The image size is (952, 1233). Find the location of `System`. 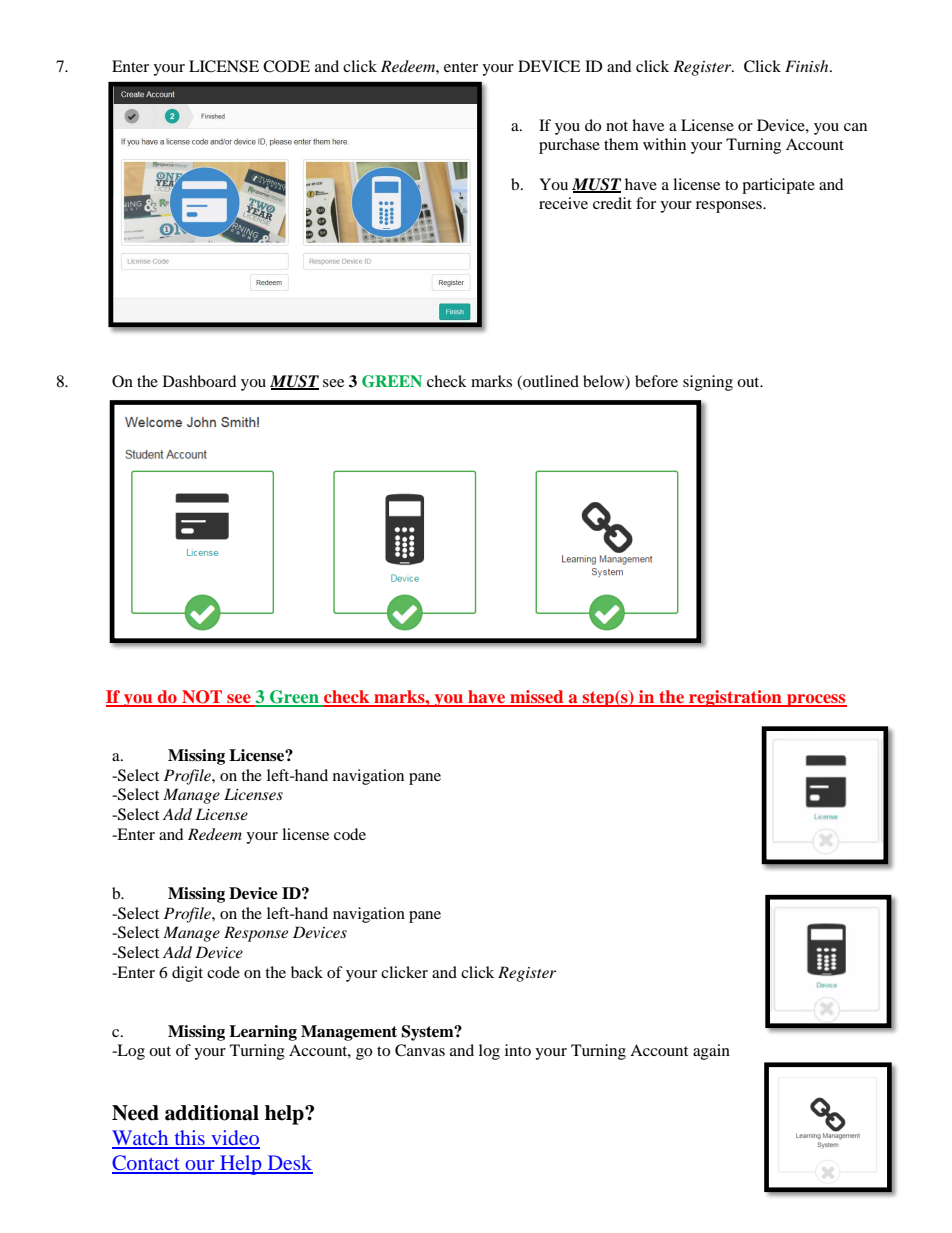

System is located at coordinates (428, 1033).
